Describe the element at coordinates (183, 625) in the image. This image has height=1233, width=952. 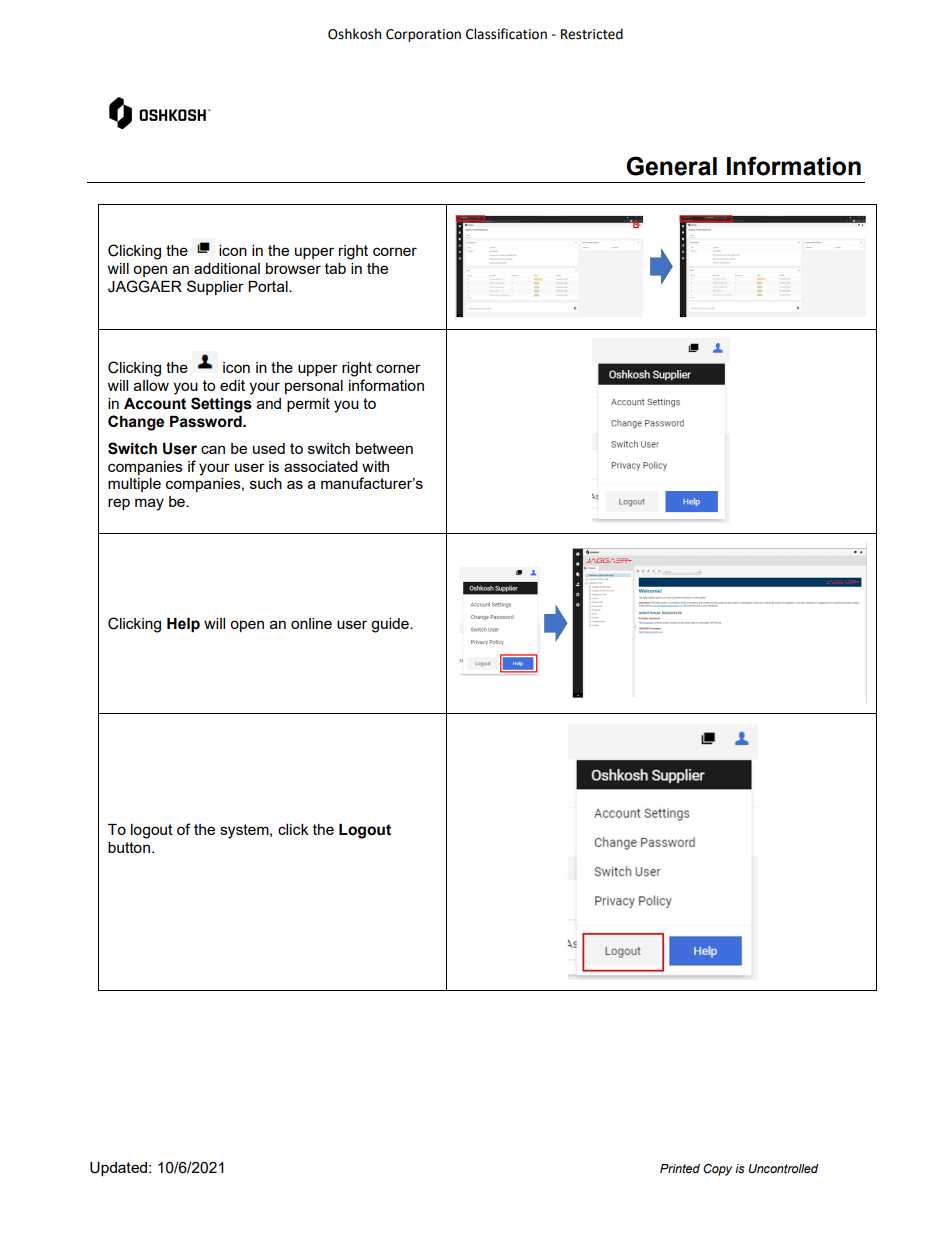
I see `Help` at that location.
